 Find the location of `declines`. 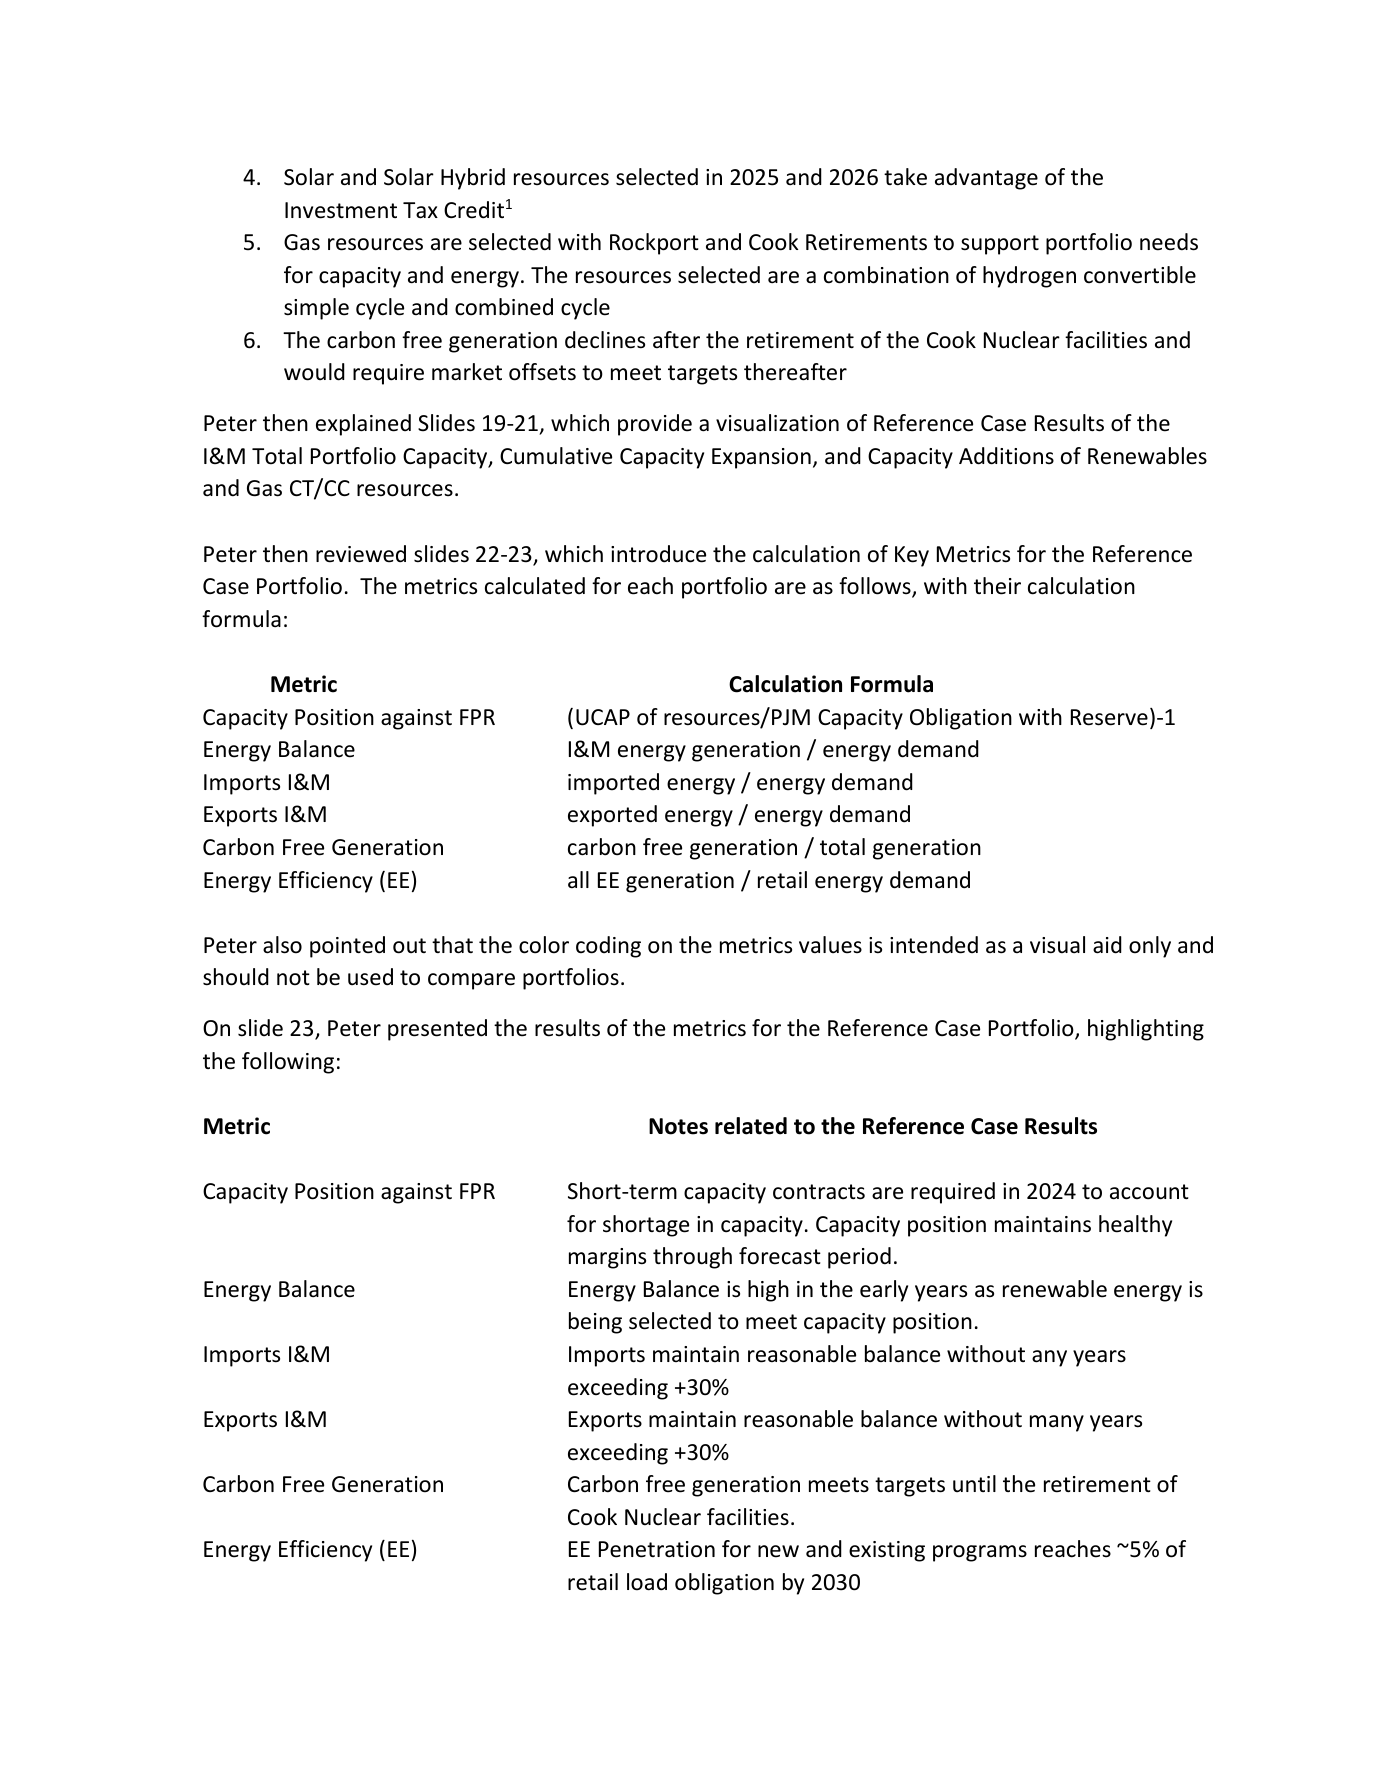

declines is located at coordinates (605, 340).
